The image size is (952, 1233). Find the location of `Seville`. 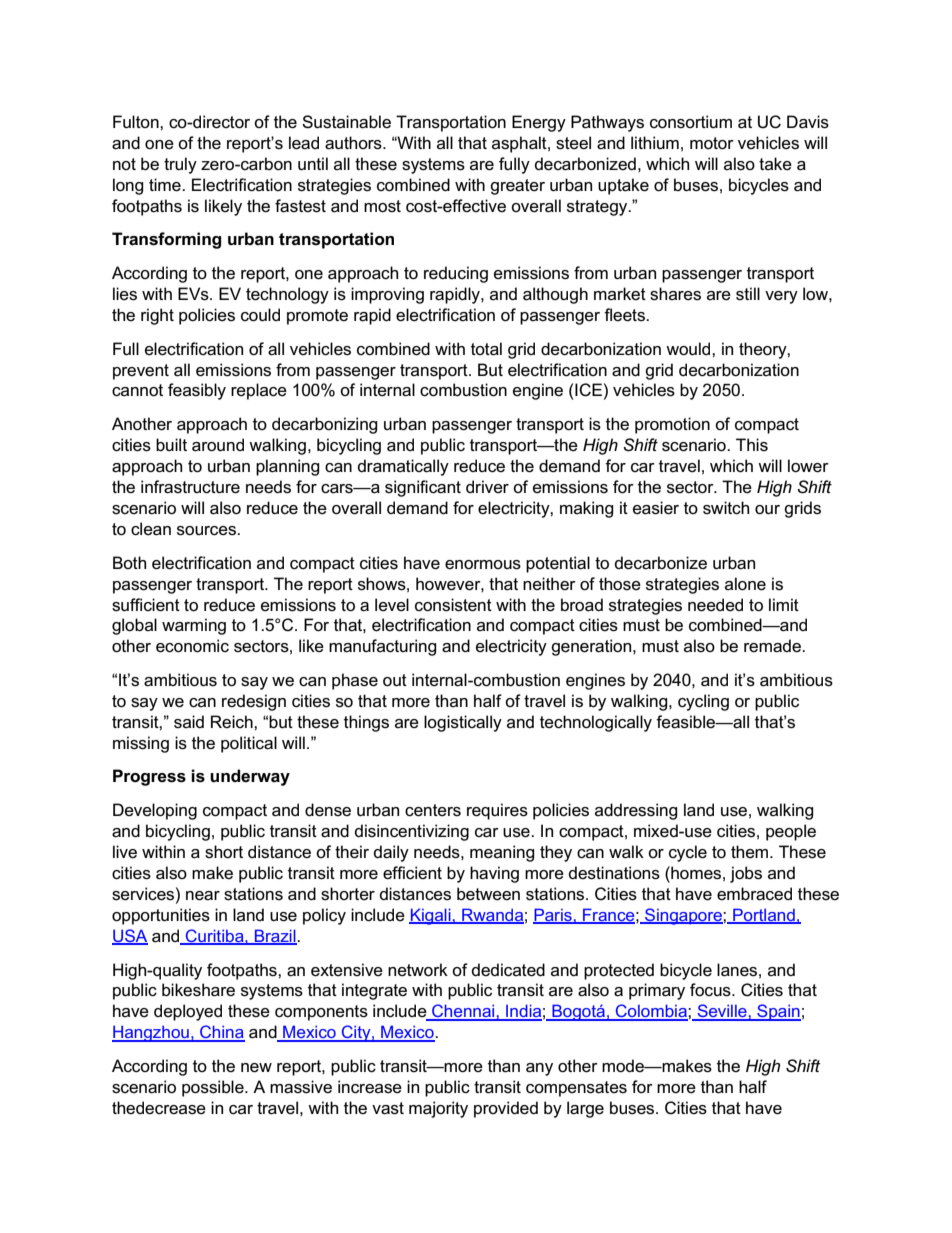

Seville is located at coordinates (722, 1012).
